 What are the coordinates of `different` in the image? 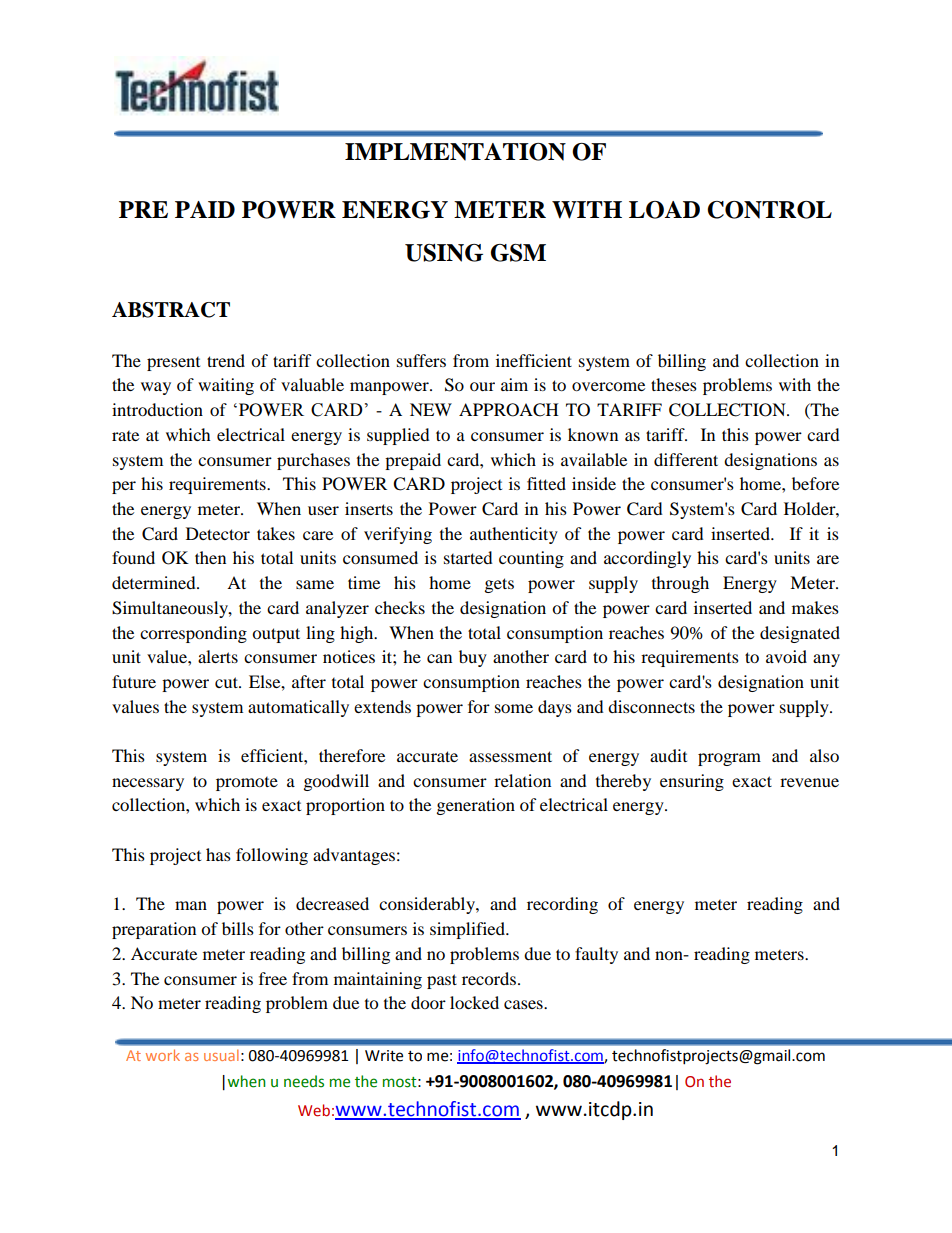 It's located at (686, 459).
